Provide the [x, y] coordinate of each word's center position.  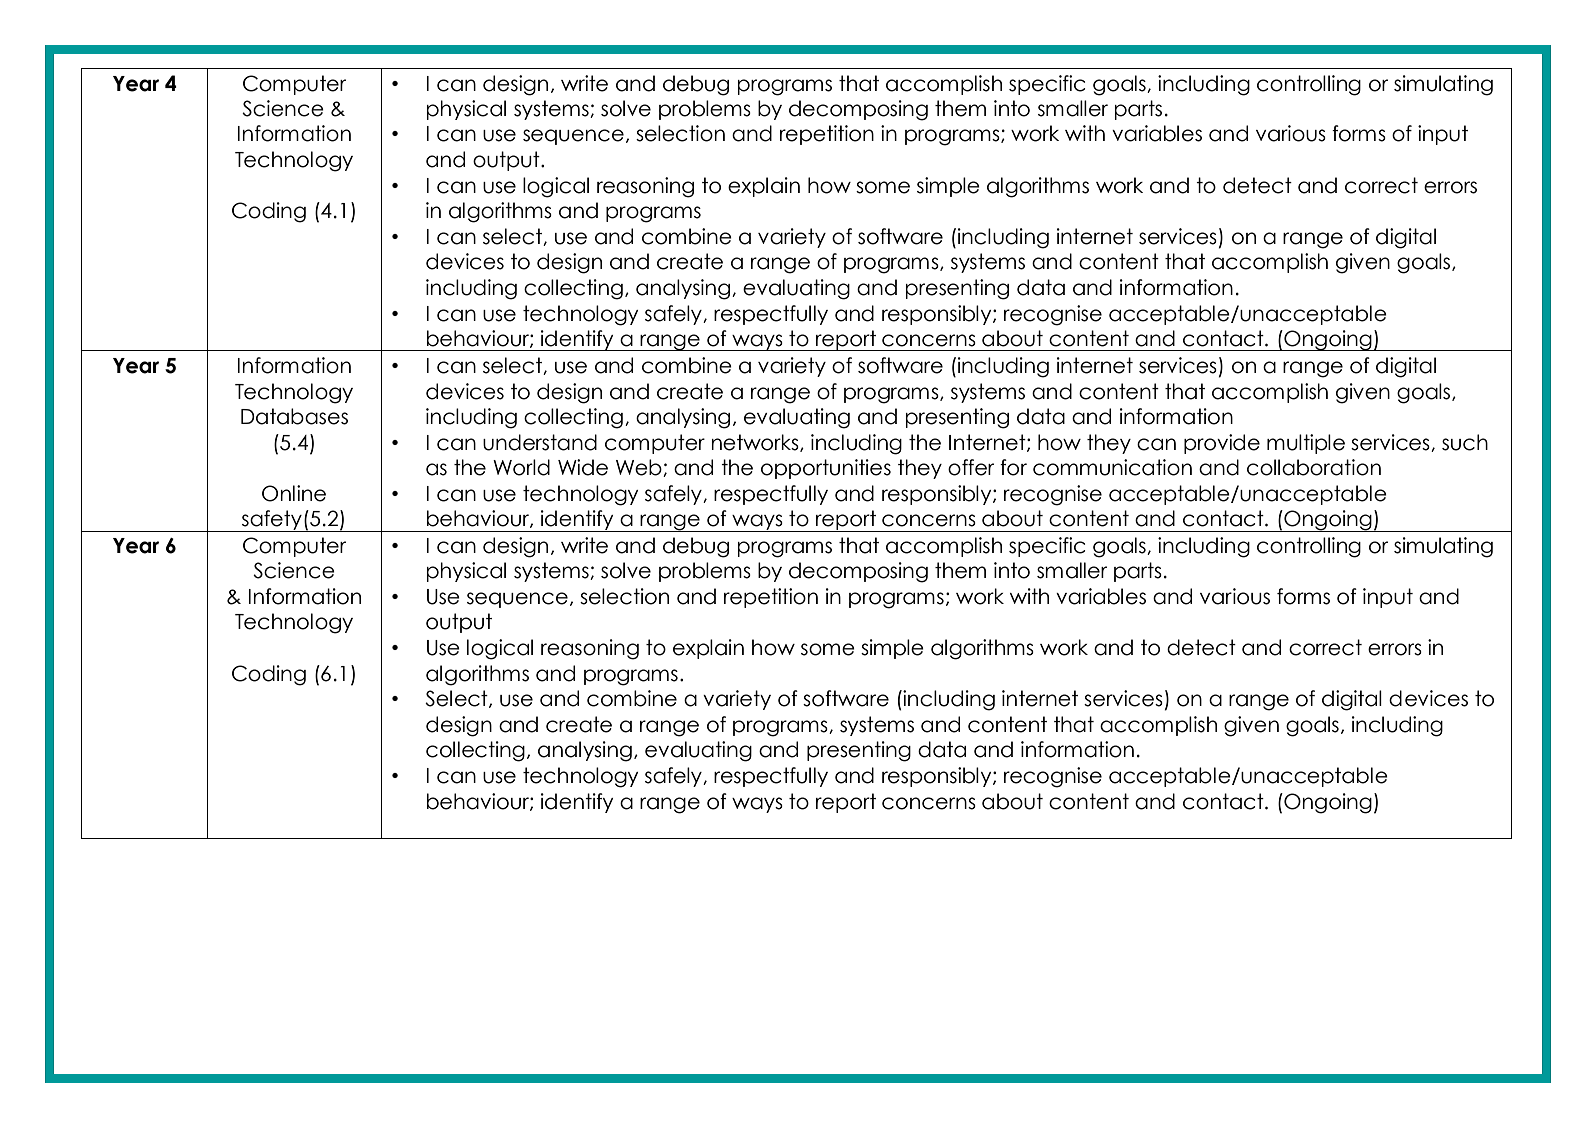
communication [1112, 467]
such [1465, 442]
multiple [1306, 444]
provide [1222, 444]
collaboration [1314, 467]
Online [294, 493]
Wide [583, 467]
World [521, 467]
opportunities [826, 469]
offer [971, 467]
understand [540, 442]
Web [640, 468]
